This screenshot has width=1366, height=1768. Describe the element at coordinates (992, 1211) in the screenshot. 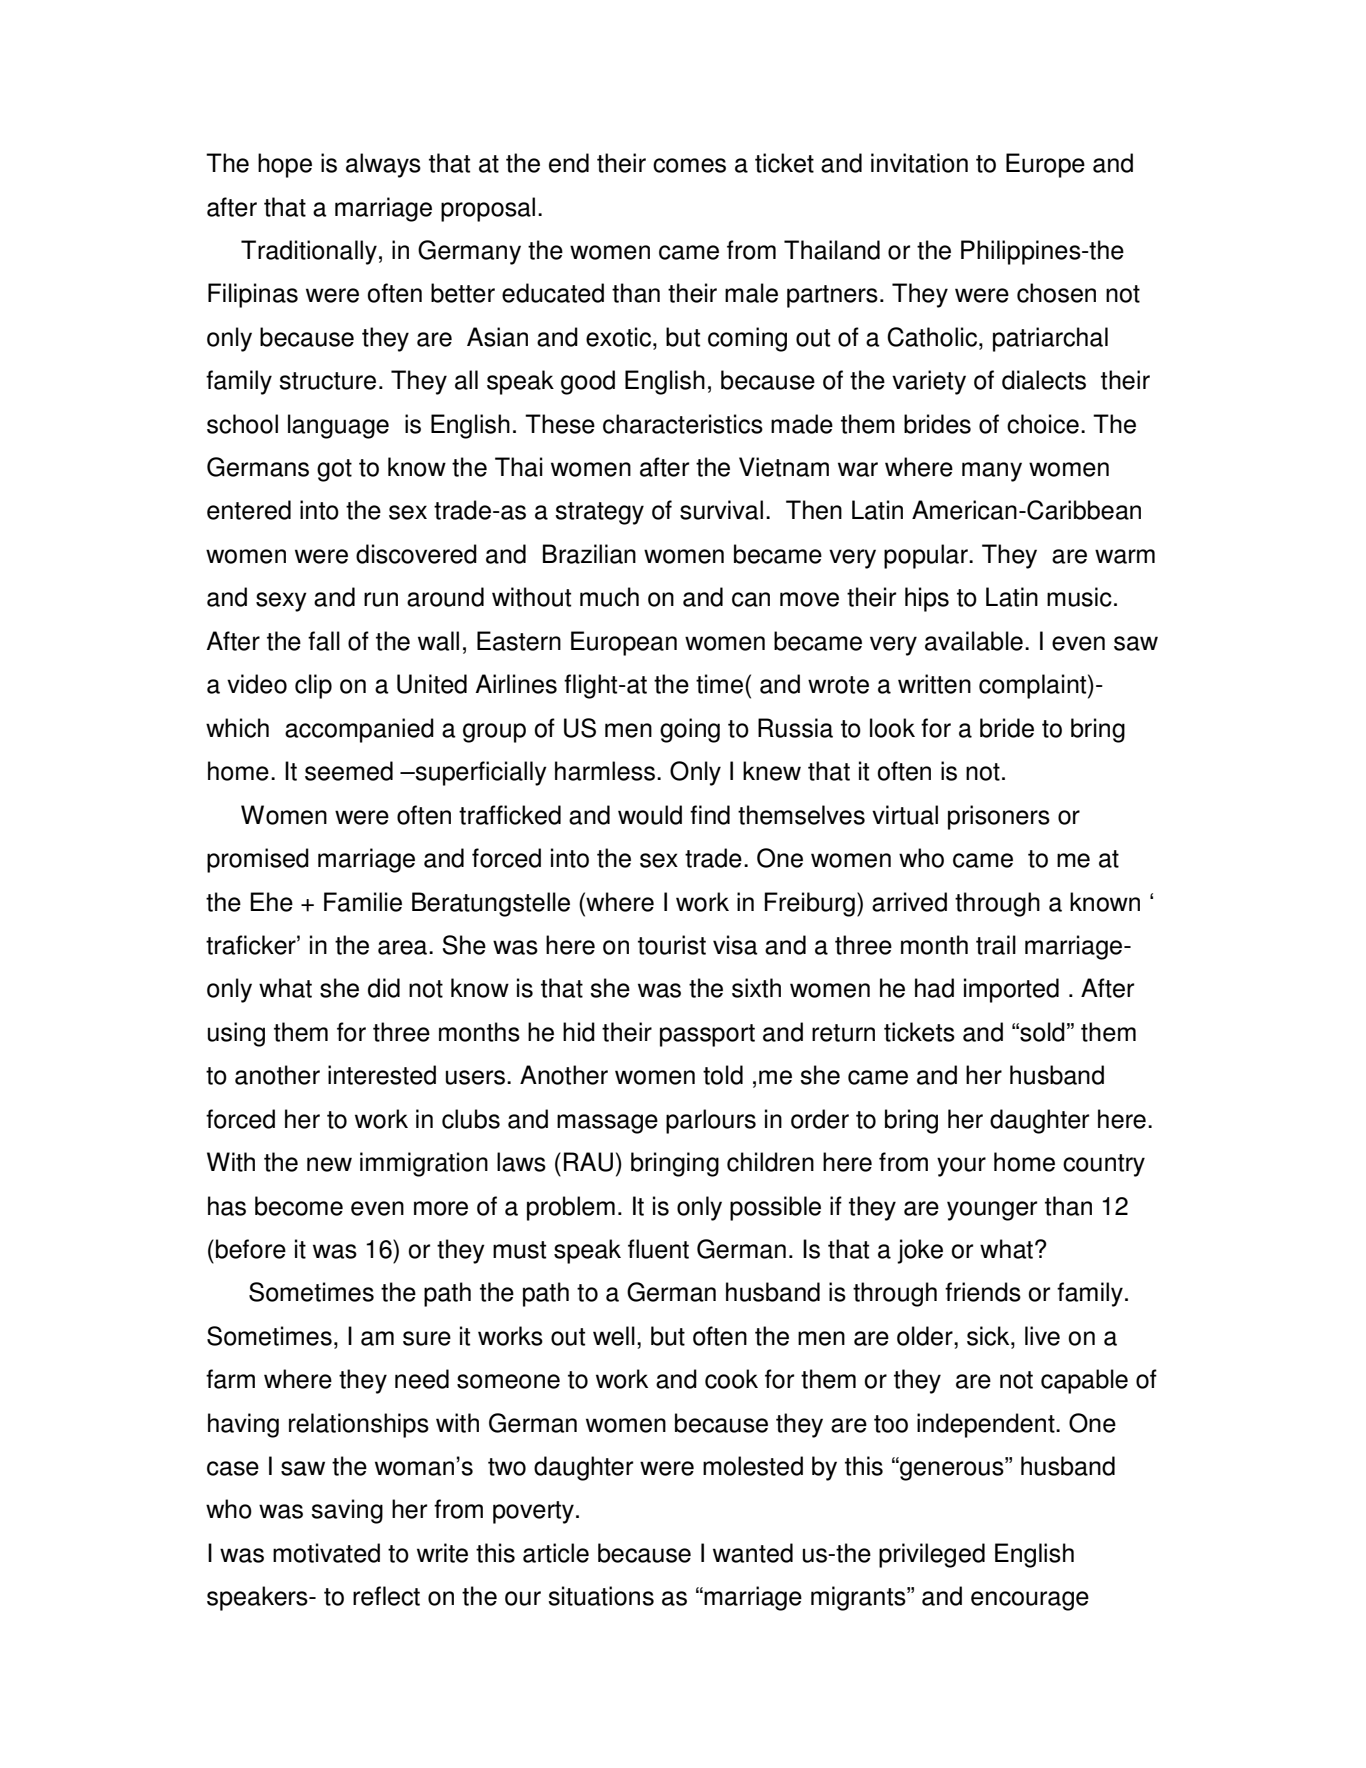

I see `younger` at that location.
